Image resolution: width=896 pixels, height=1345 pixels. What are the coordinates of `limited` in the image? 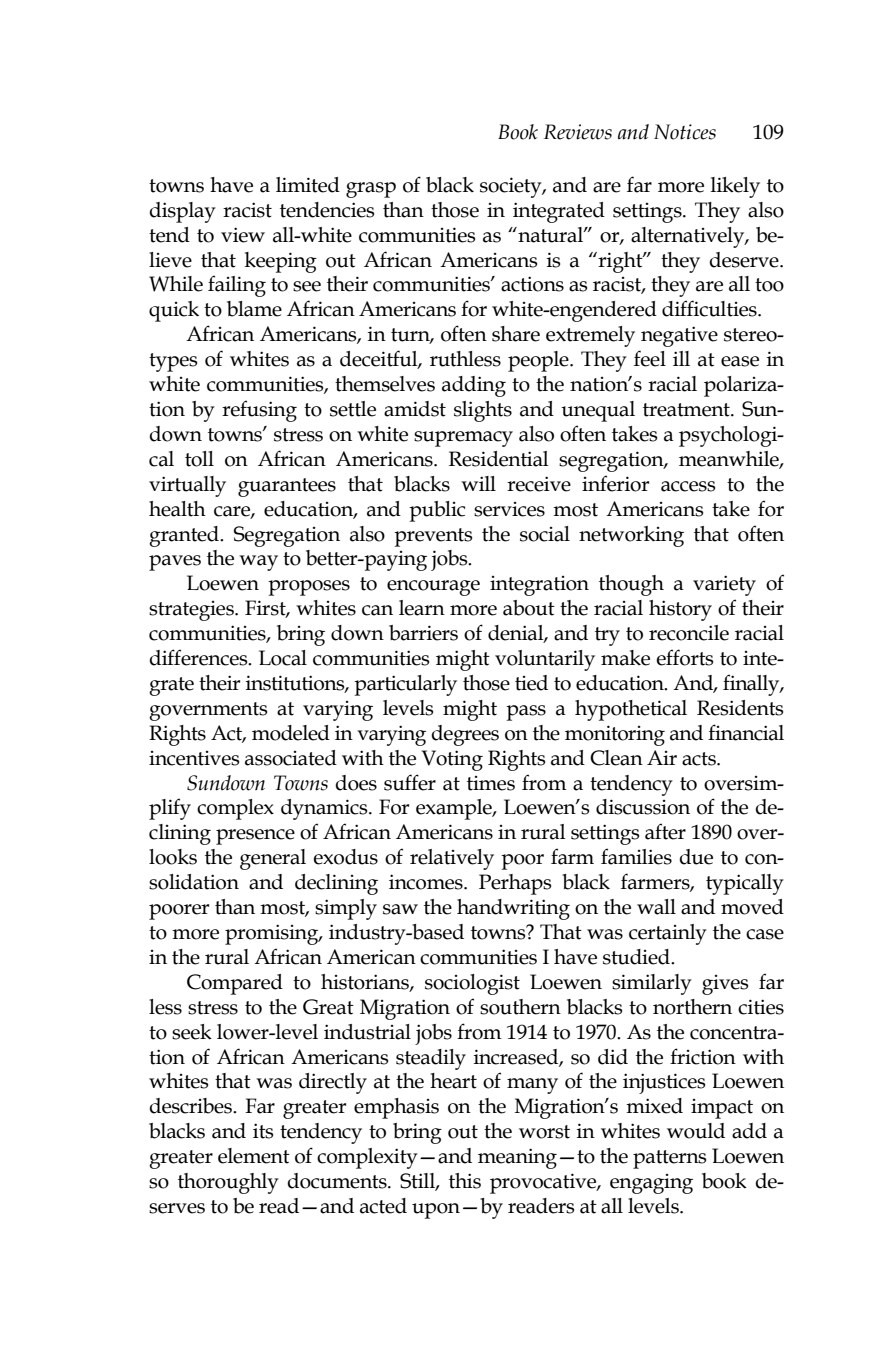 It's located at (308, 185).
